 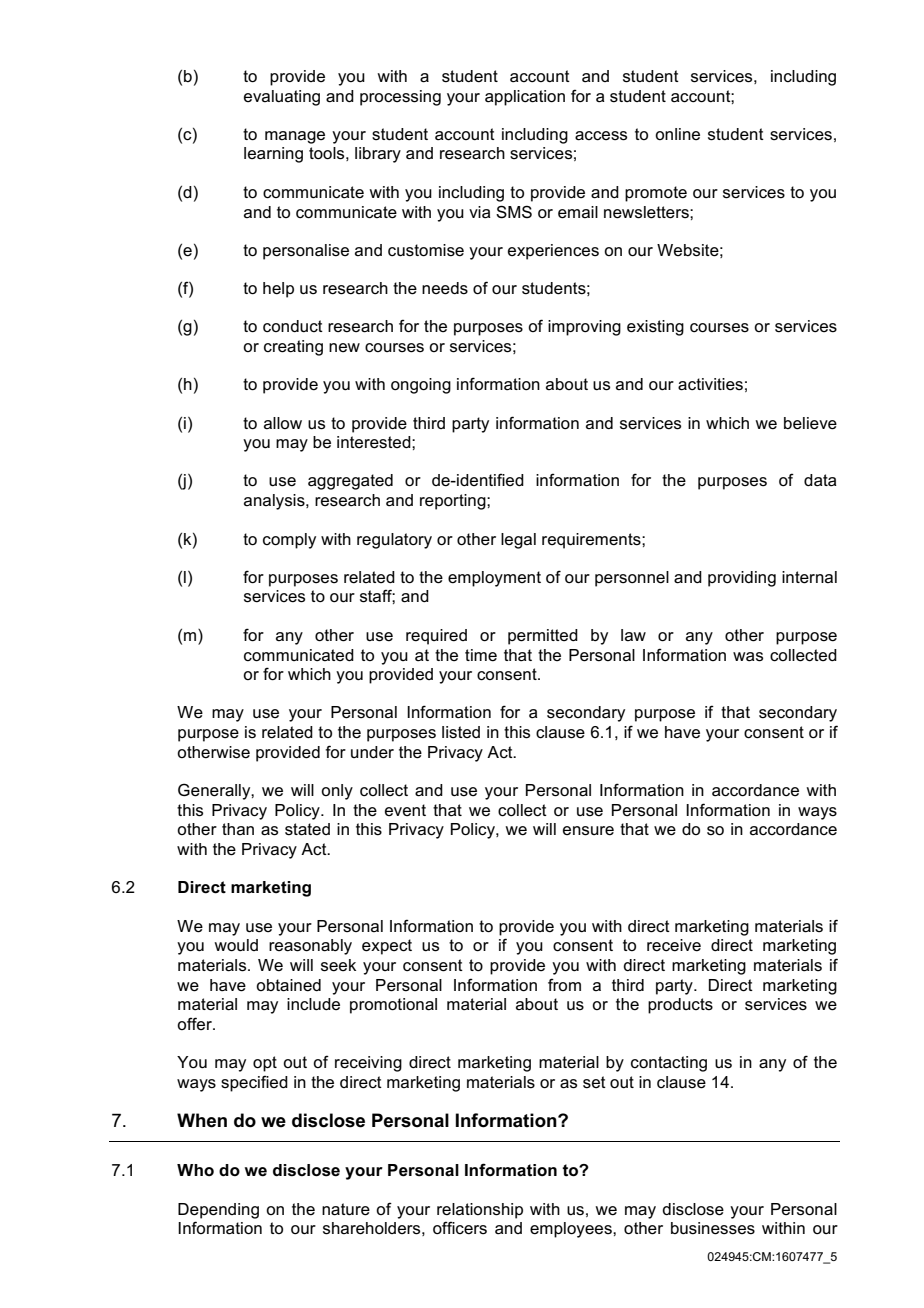 I want to click on receive, so click(x=674, y=945).
